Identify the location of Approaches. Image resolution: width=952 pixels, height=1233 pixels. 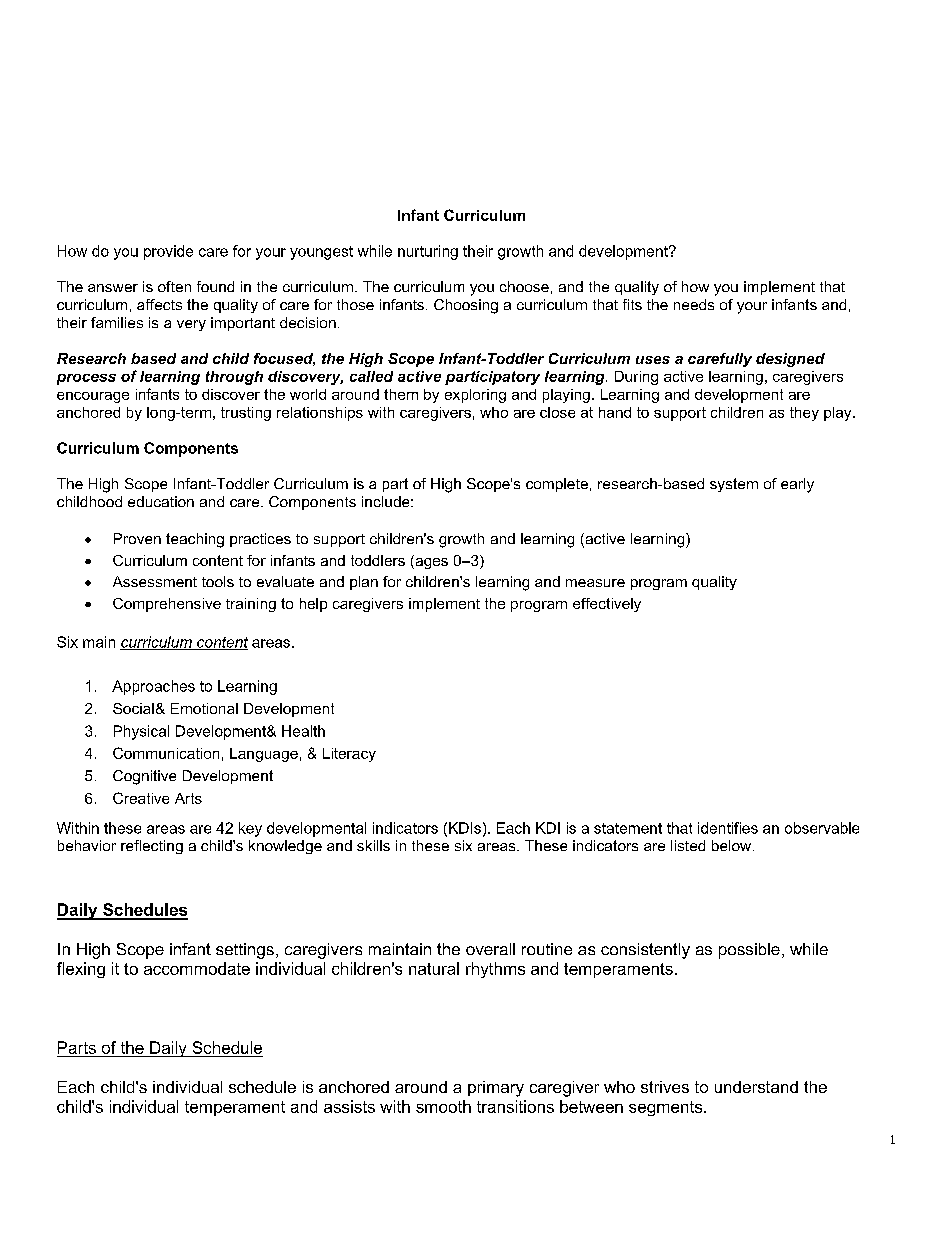
(153, 687).
